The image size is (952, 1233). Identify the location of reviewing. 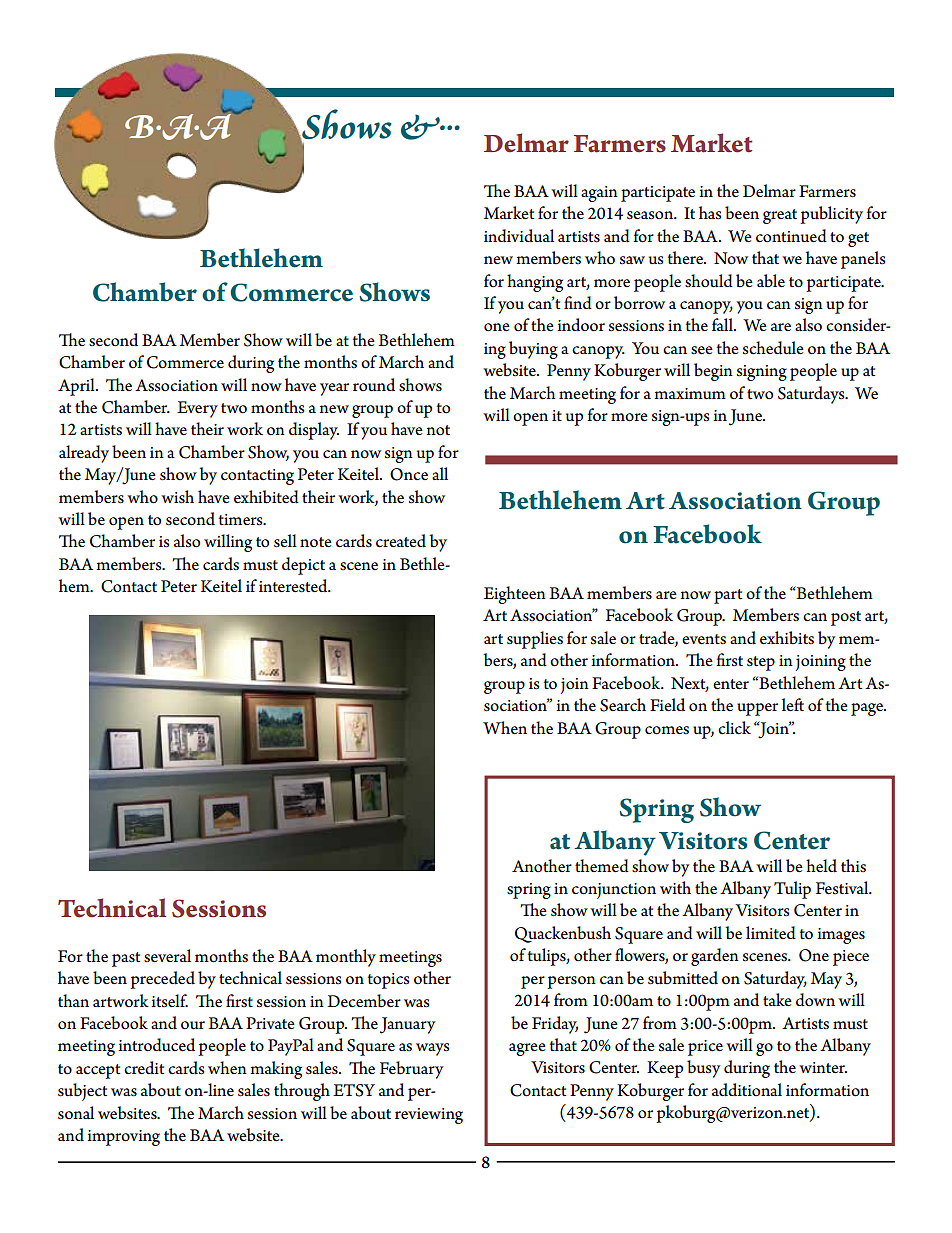
(429, 1116).
